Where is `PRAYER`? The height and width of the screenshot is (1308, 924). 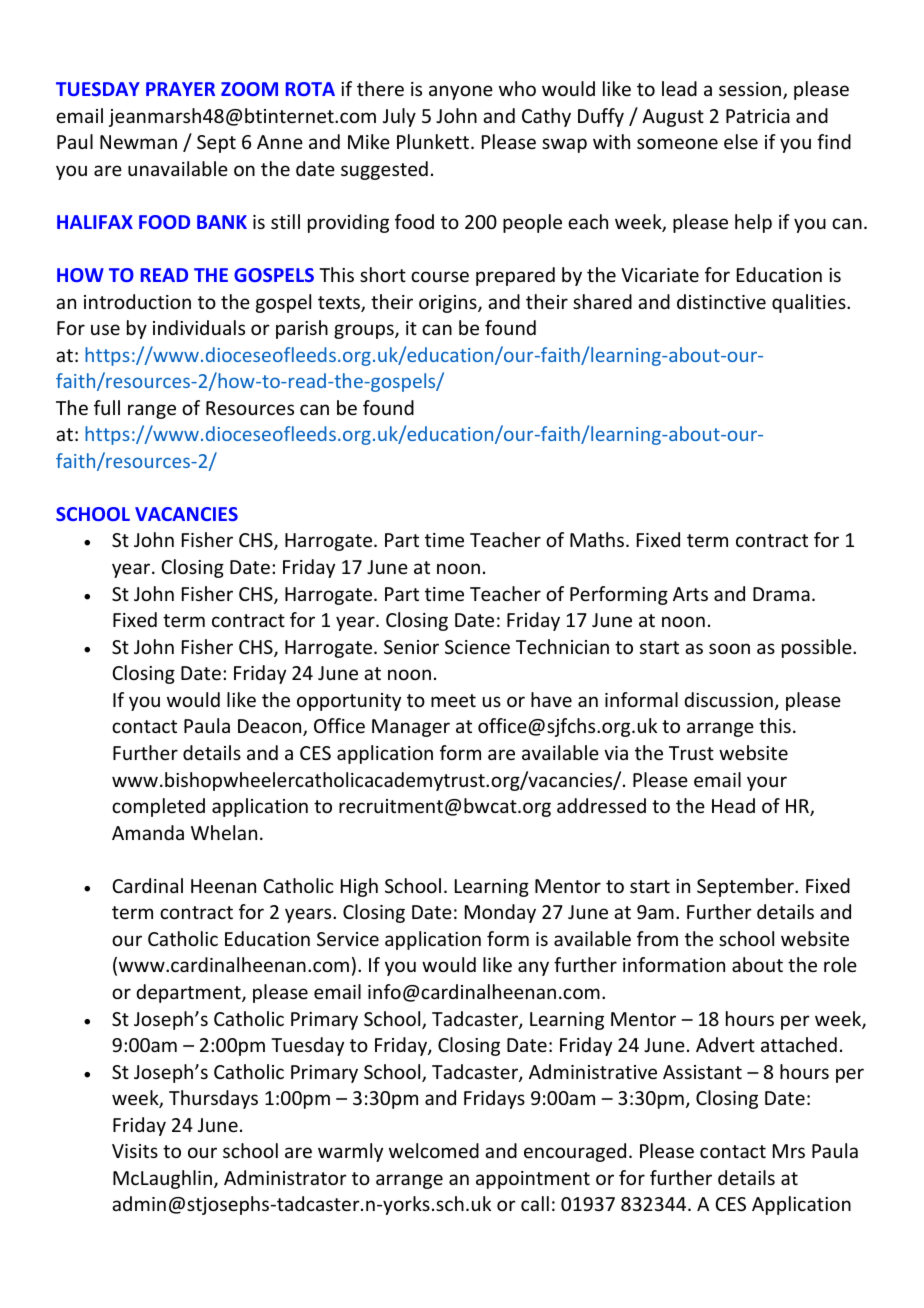 PRAYER is located at coordinates (180, 89).
